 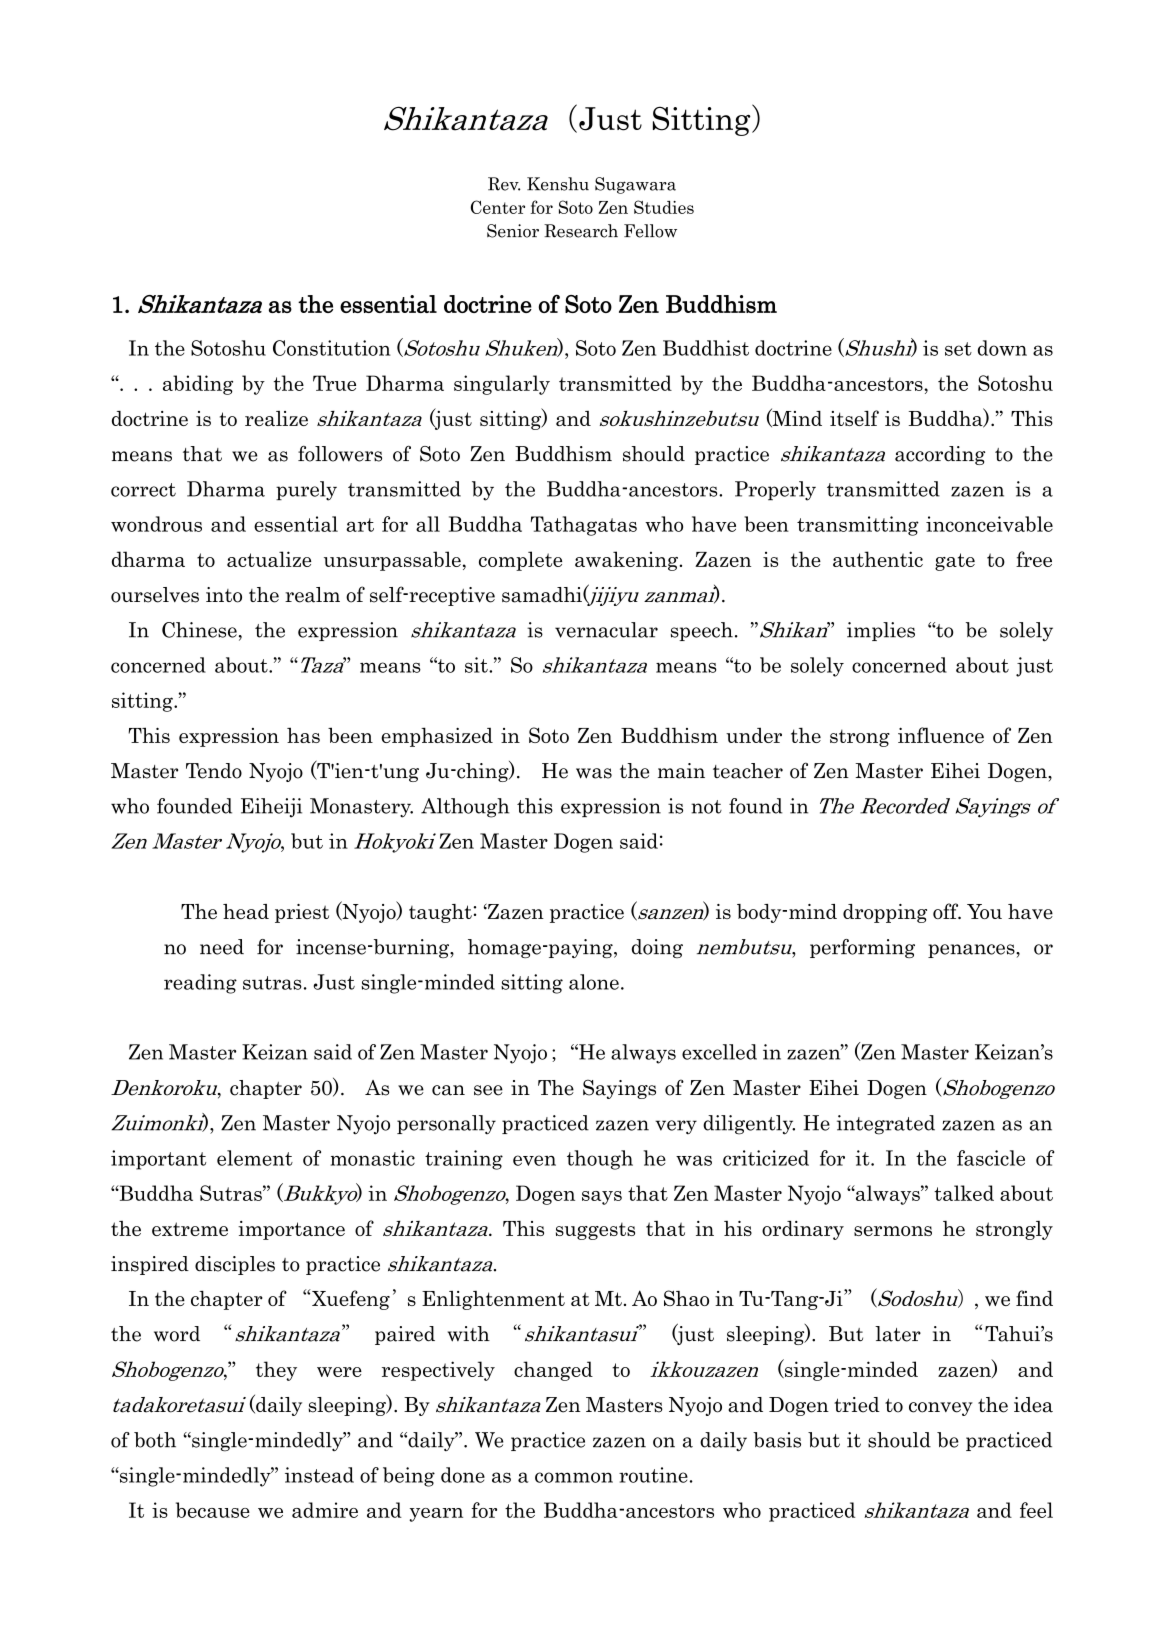 I want to click on gate, so click(x=955, y=562).
